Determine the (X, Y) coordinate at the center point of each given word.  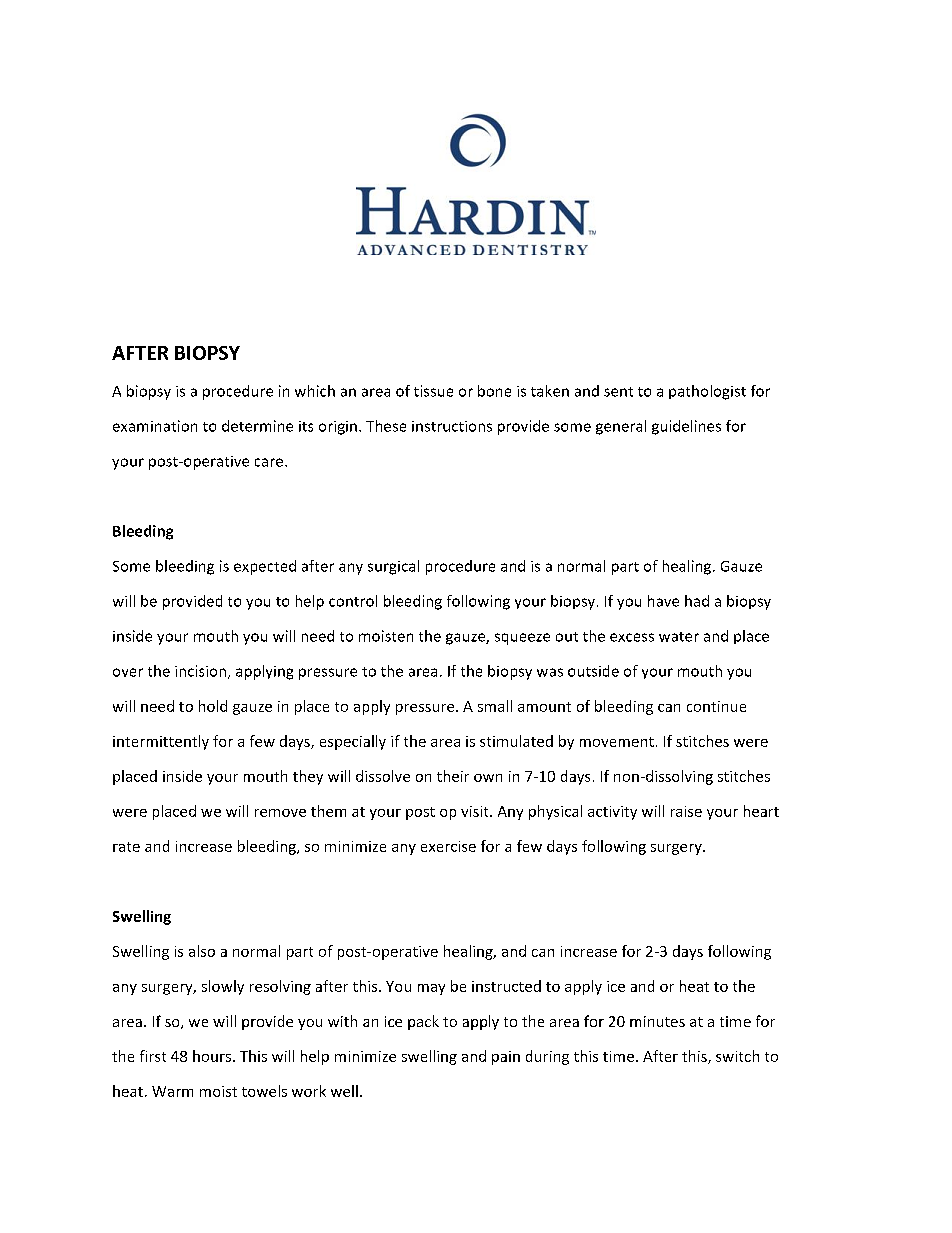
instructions (452, 426)
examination (155, 426)
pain (506, 1058)
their (453, 776)
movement (617, 742)
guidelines (686, 427)
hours (212, 1056)
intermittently (161, 742)
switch (737, 1056)
